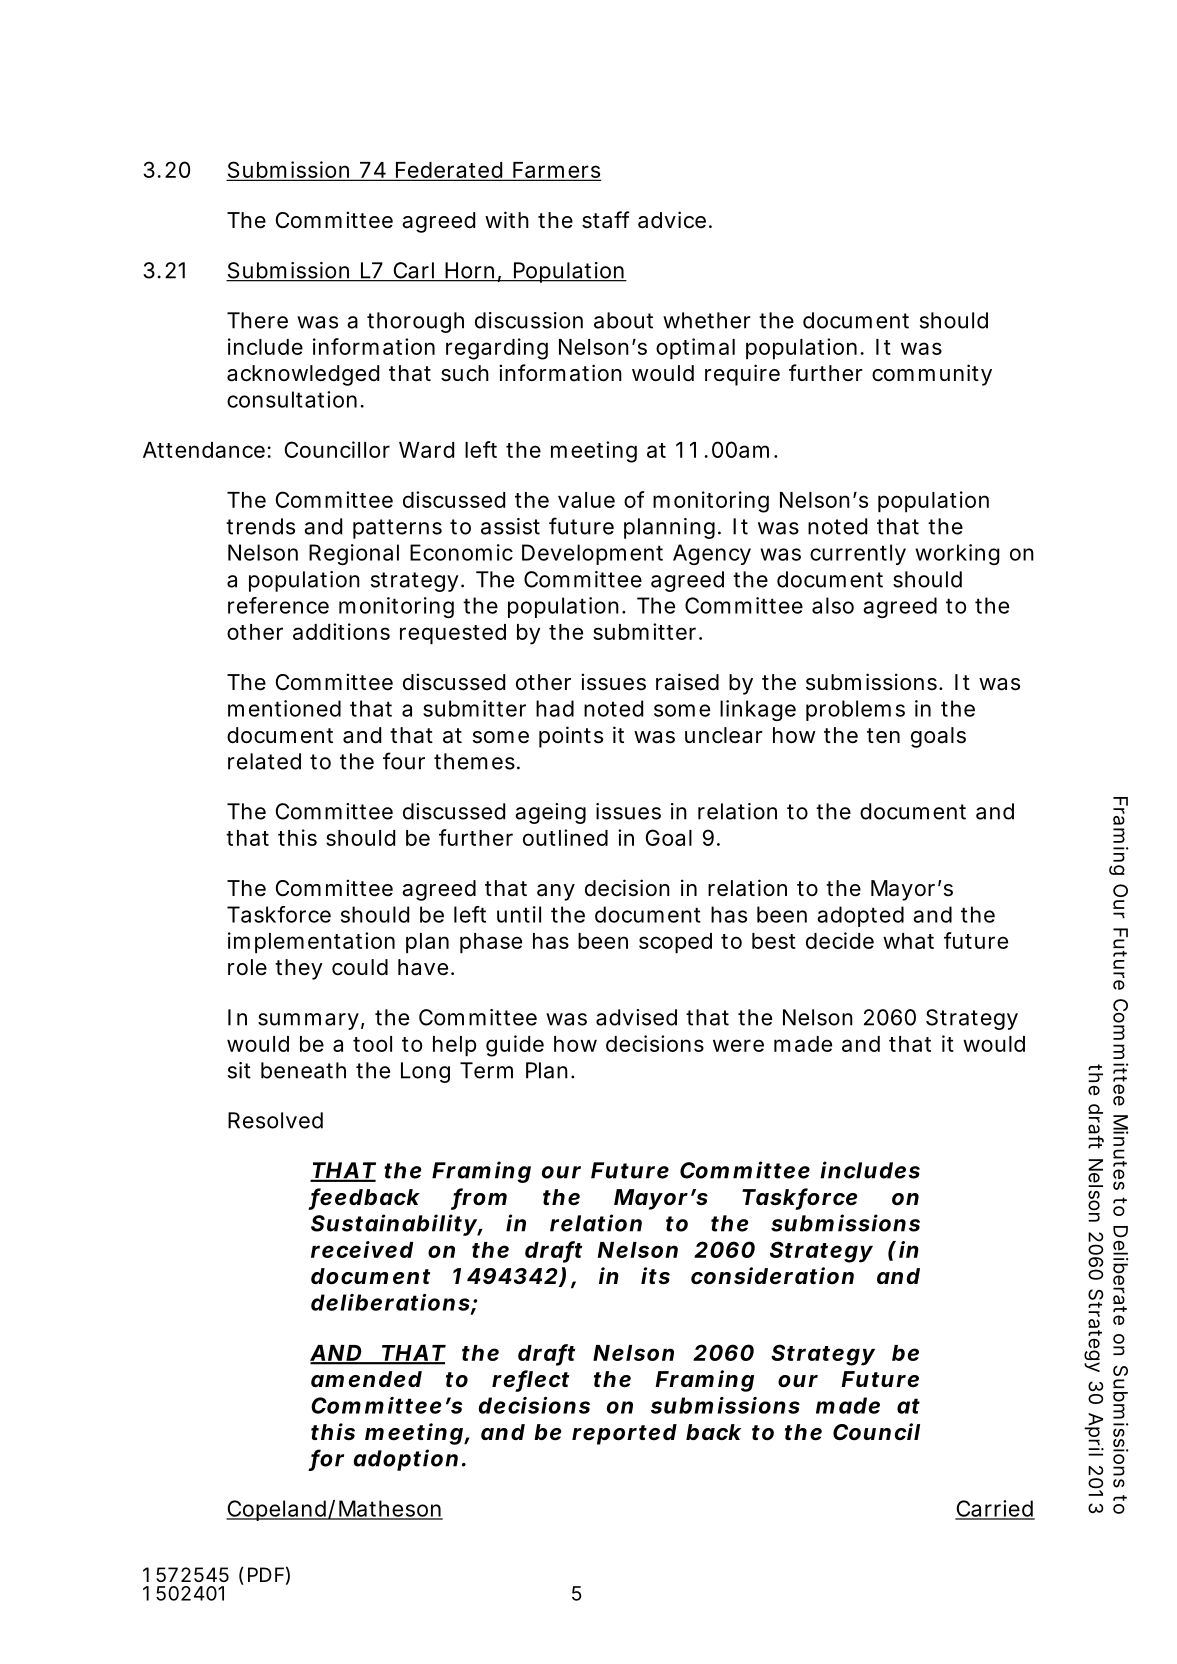  Describe the element at coordinates (354, 554) in the screenshot. I see `Regional` at that location.
